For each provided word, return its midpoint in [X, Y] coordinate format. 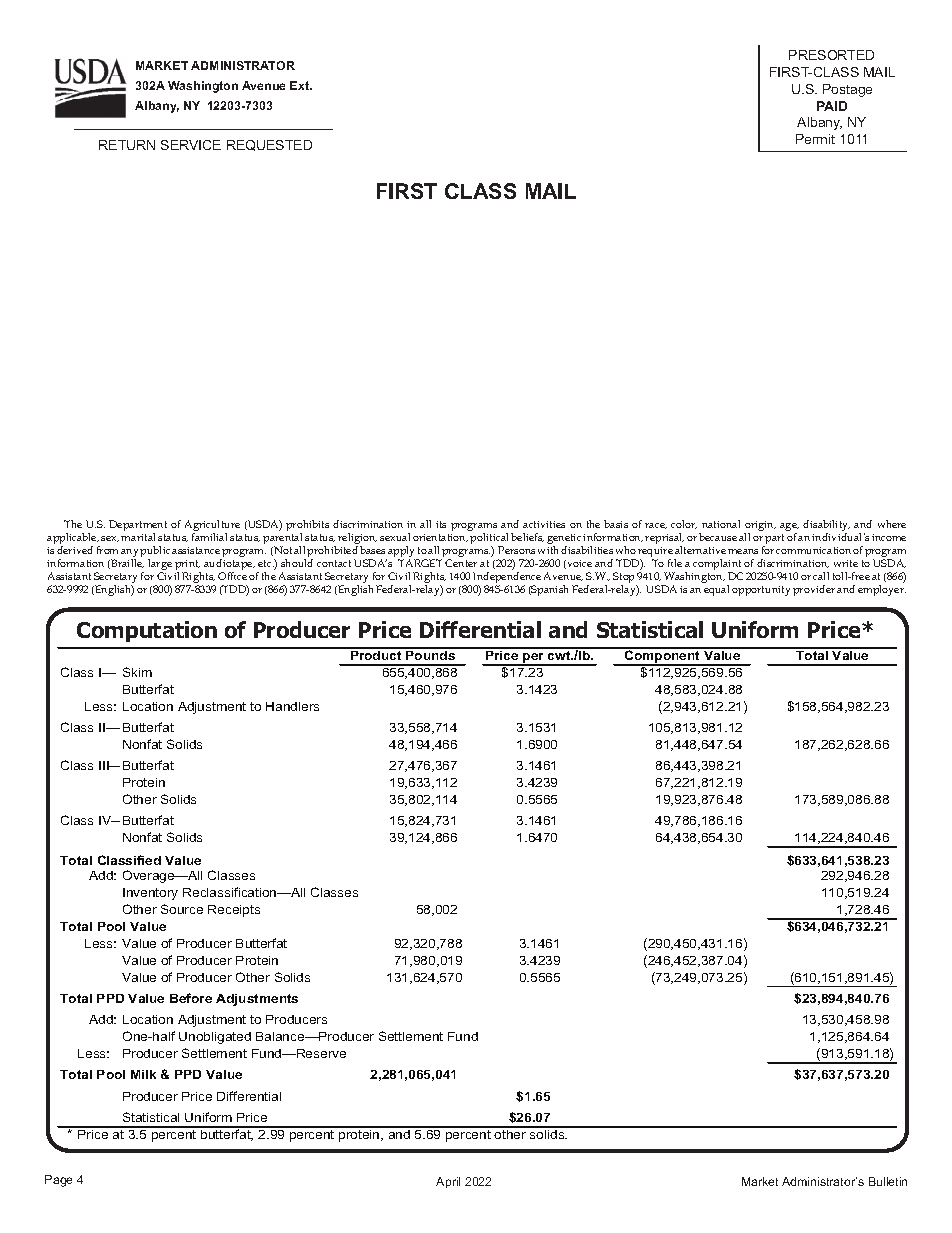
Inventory [150, 894]
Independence [507, 579]
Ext [301, 85]
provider [814, 590]
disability [826, 527]
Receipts [234, 911]
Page [58, 1181]
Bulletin [888, 1181]
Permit [815, 139]
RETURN [127, 145]
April [448, 1182]
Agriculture [212, 527]
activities [544, 524]
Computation [147, 631]
